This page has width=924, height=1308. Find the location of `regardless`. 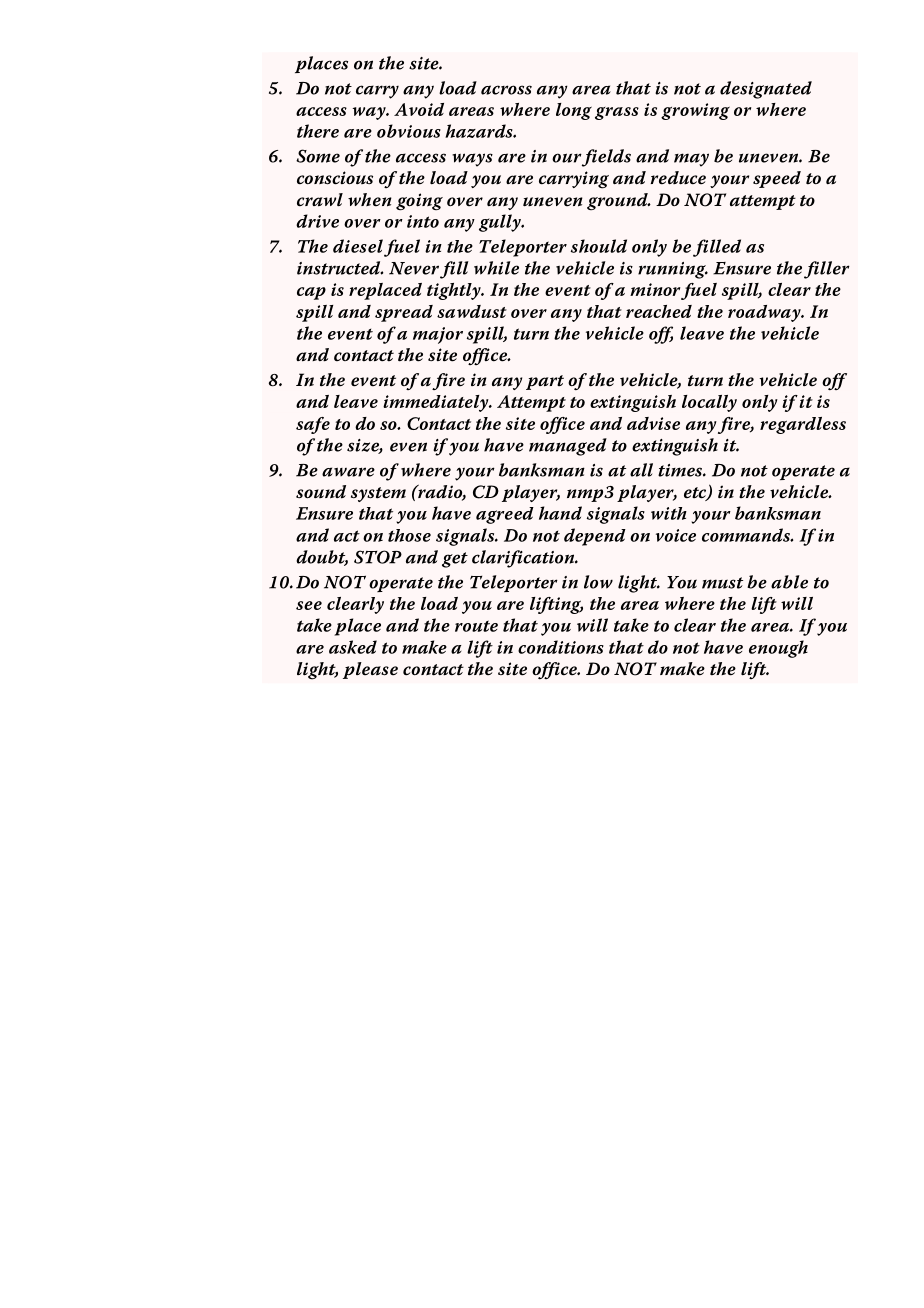

regardless is located at coordinates (803, 425).
